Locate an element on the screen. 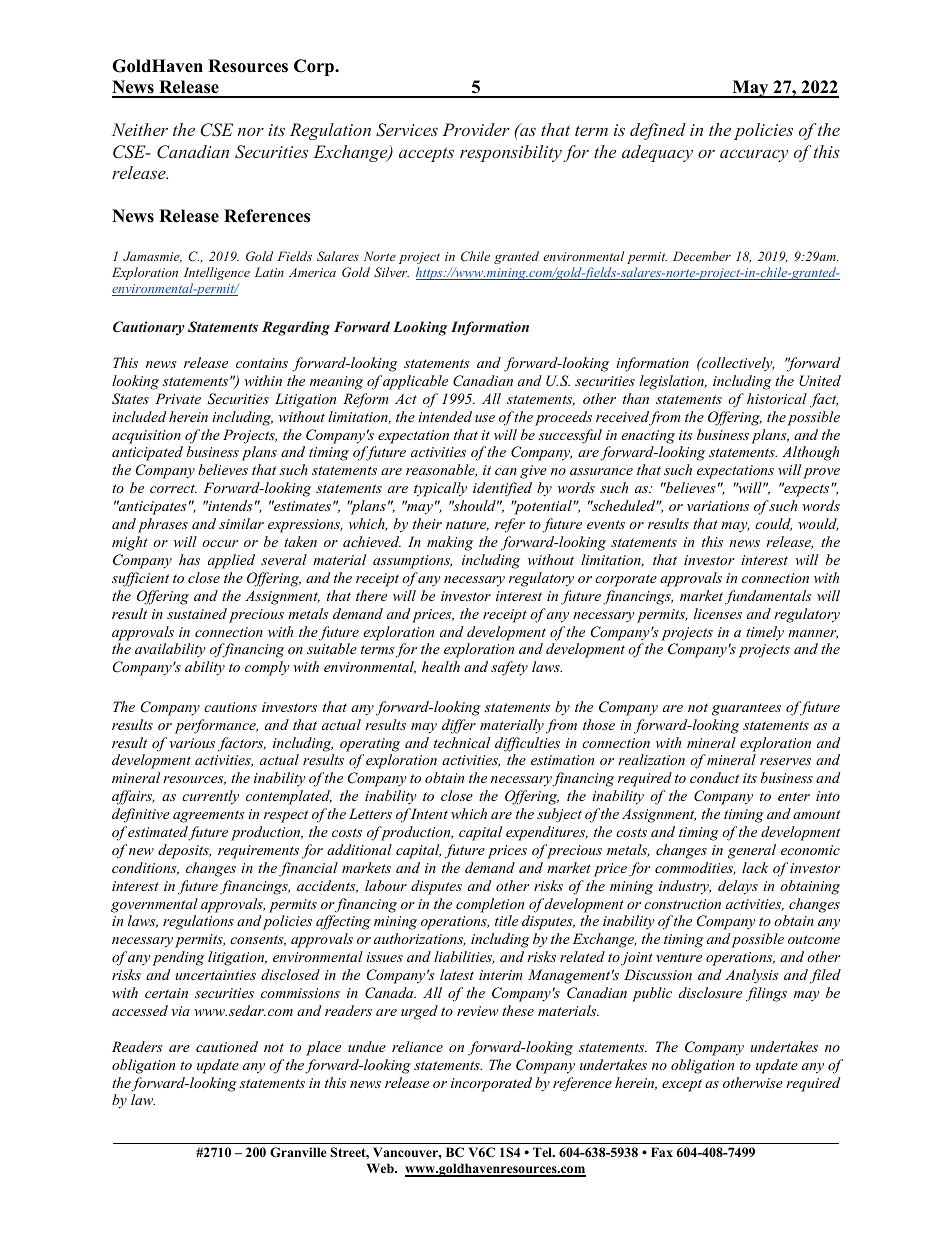 Image resolution: width=952 pixels, height=1233 pixels. sustained is located at coordinates (197, 613).
